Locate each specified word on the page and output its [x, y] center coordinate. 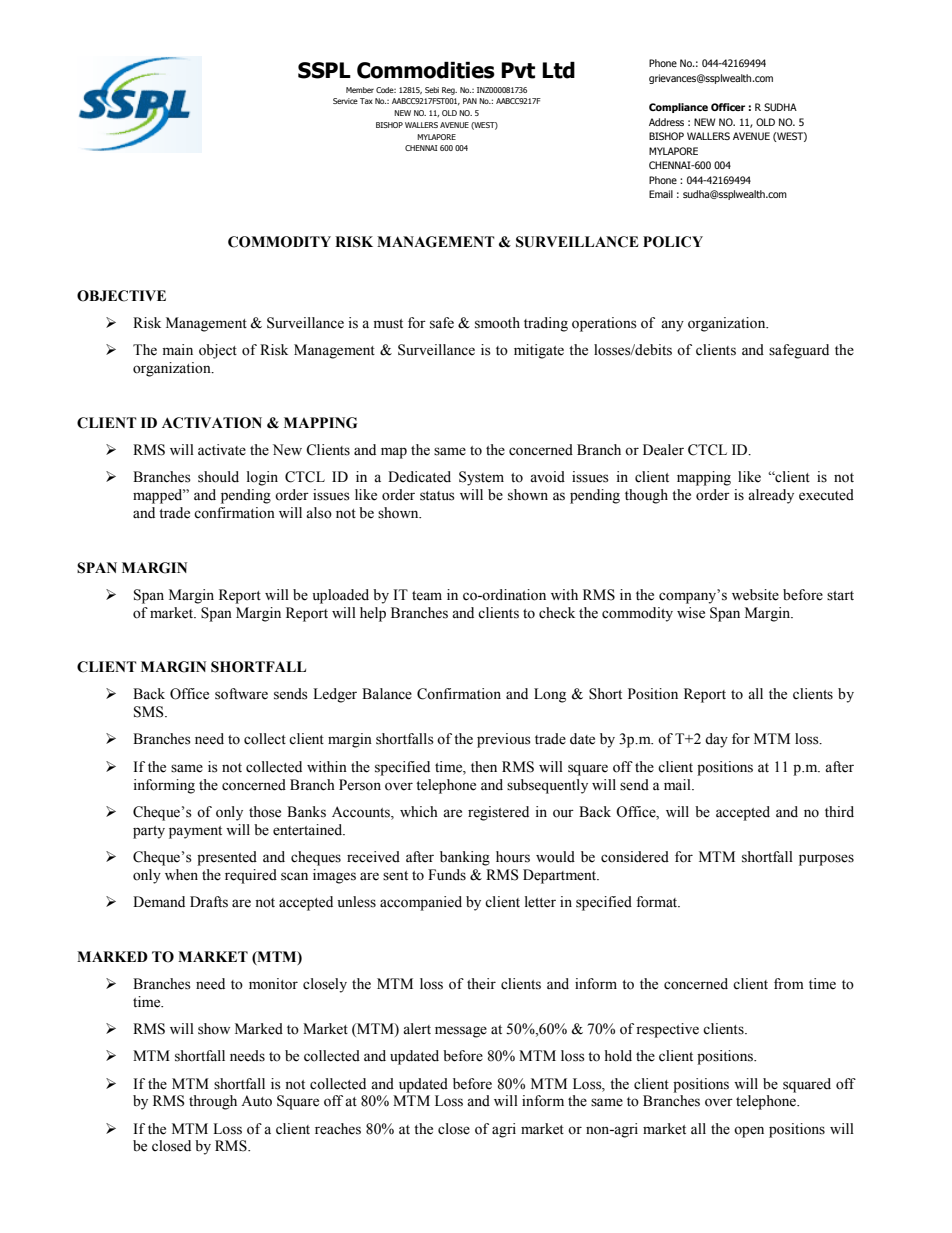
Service [345, 101]
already [771, 496]
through [213, 1102]
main [177, 350]
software [241, 694]
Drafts [209, 902]
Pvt [518, 70]
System [481, 478]
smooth [497, 323]
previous [504, 740]
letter [540, 902]
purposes [826, 860]
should [218, 477]
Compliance [678, 108]
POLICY [673, 242]
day [716, 740]
